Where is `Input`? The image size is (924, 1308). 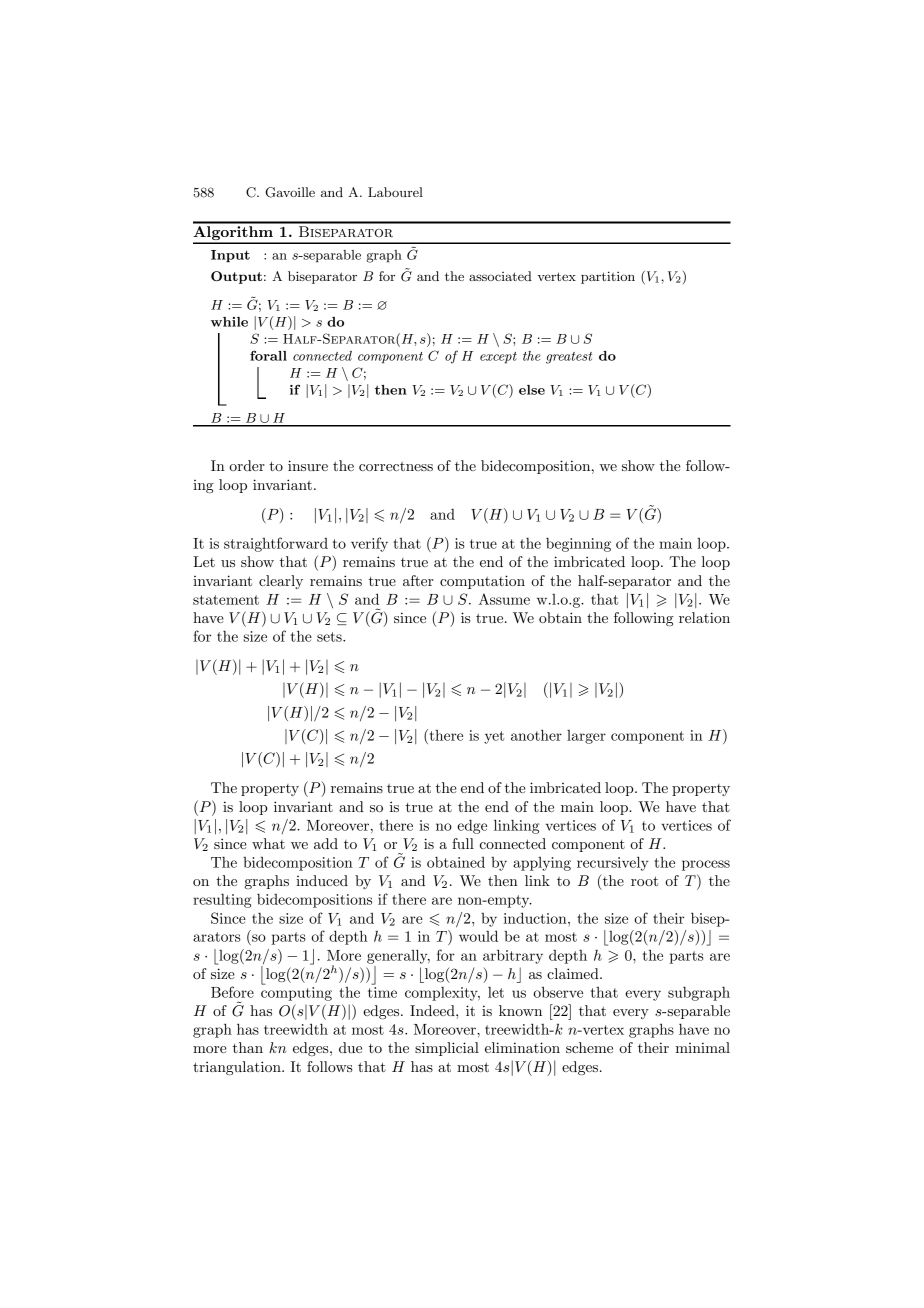 Input is located at coordinates (230, 256).
